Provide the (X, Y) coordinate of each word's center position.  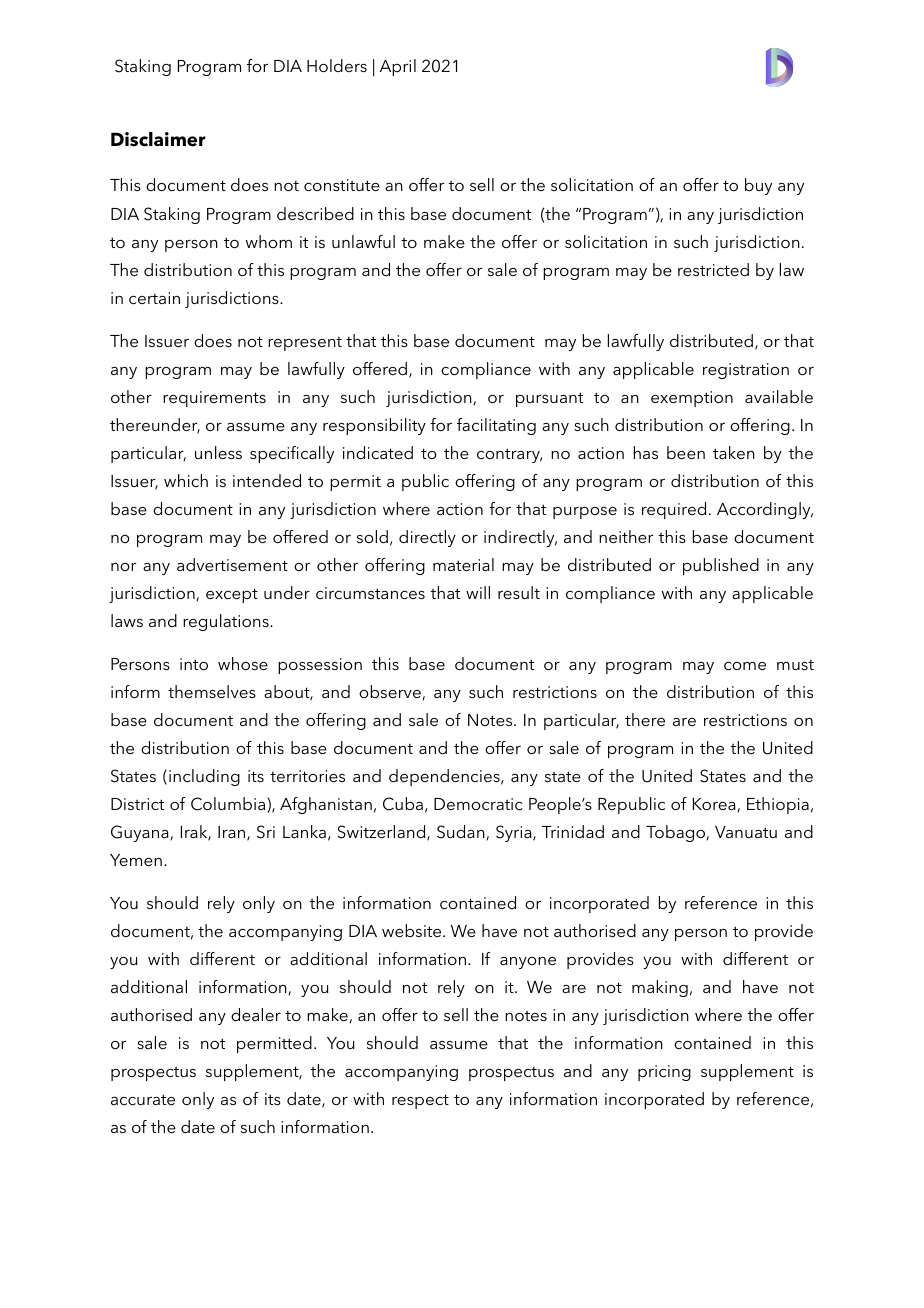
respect (420, 1101)
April (398, 67)
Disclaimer (158, 139)
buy (758, 186)
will (478, 592)
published (721, 566)
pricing (664, 1073)
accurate (143, 1099)
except (232, 595)
